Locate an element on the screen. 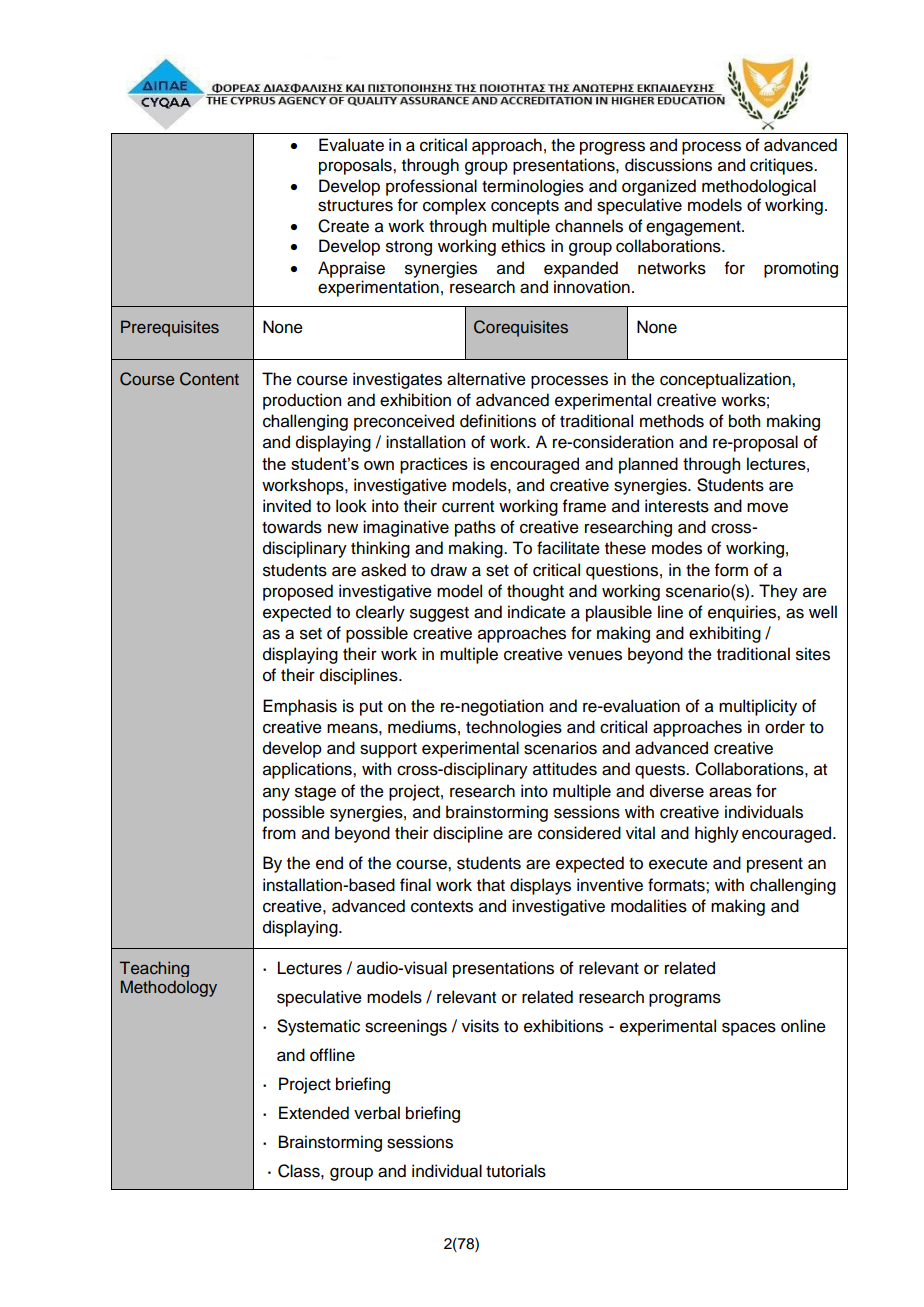 The image size is (924, 1307). suggest is located at coordinates (439, 614).
